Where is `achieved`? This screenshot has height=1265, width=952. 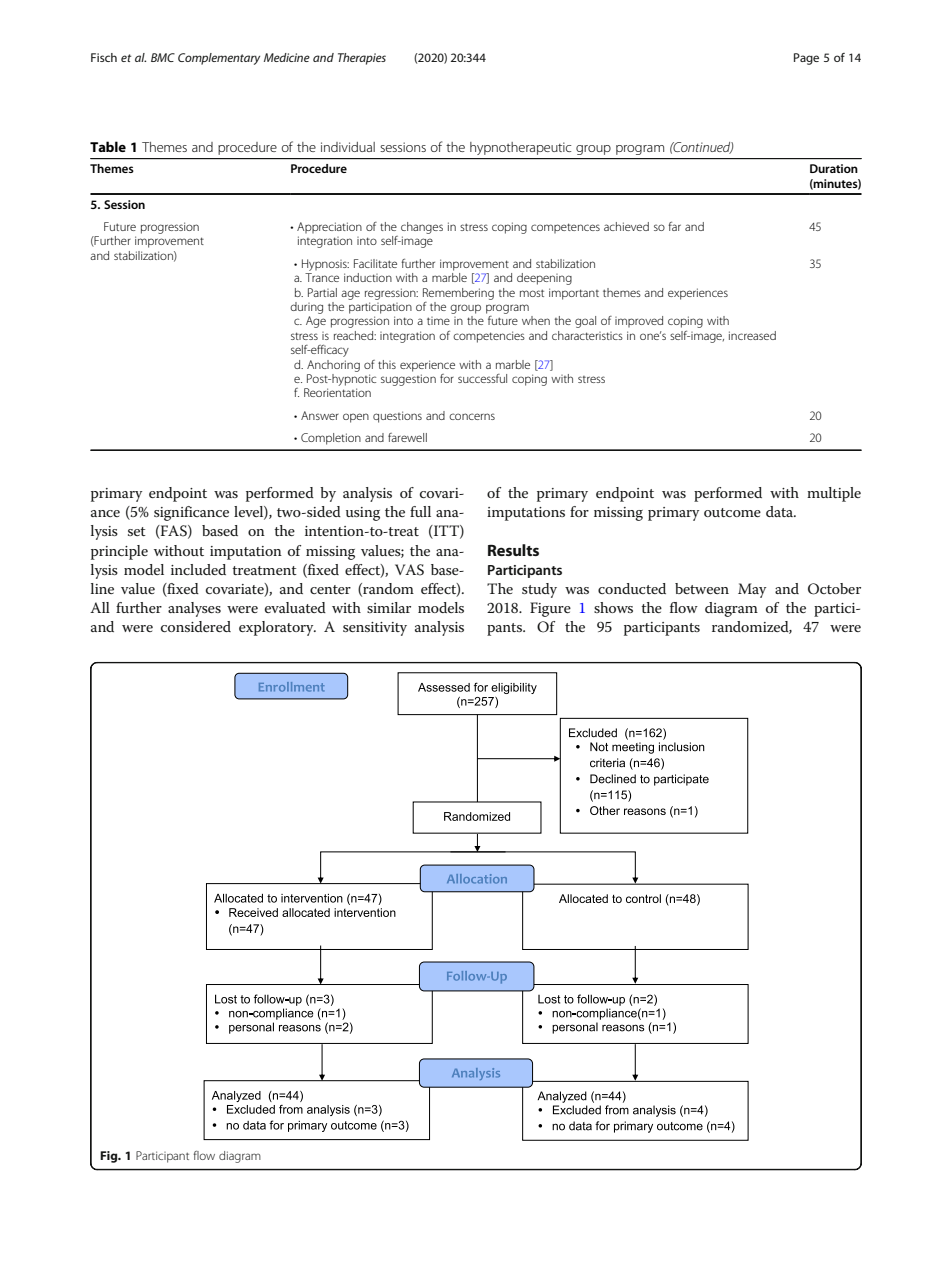 achieved is located at coordinates (626, 226).
